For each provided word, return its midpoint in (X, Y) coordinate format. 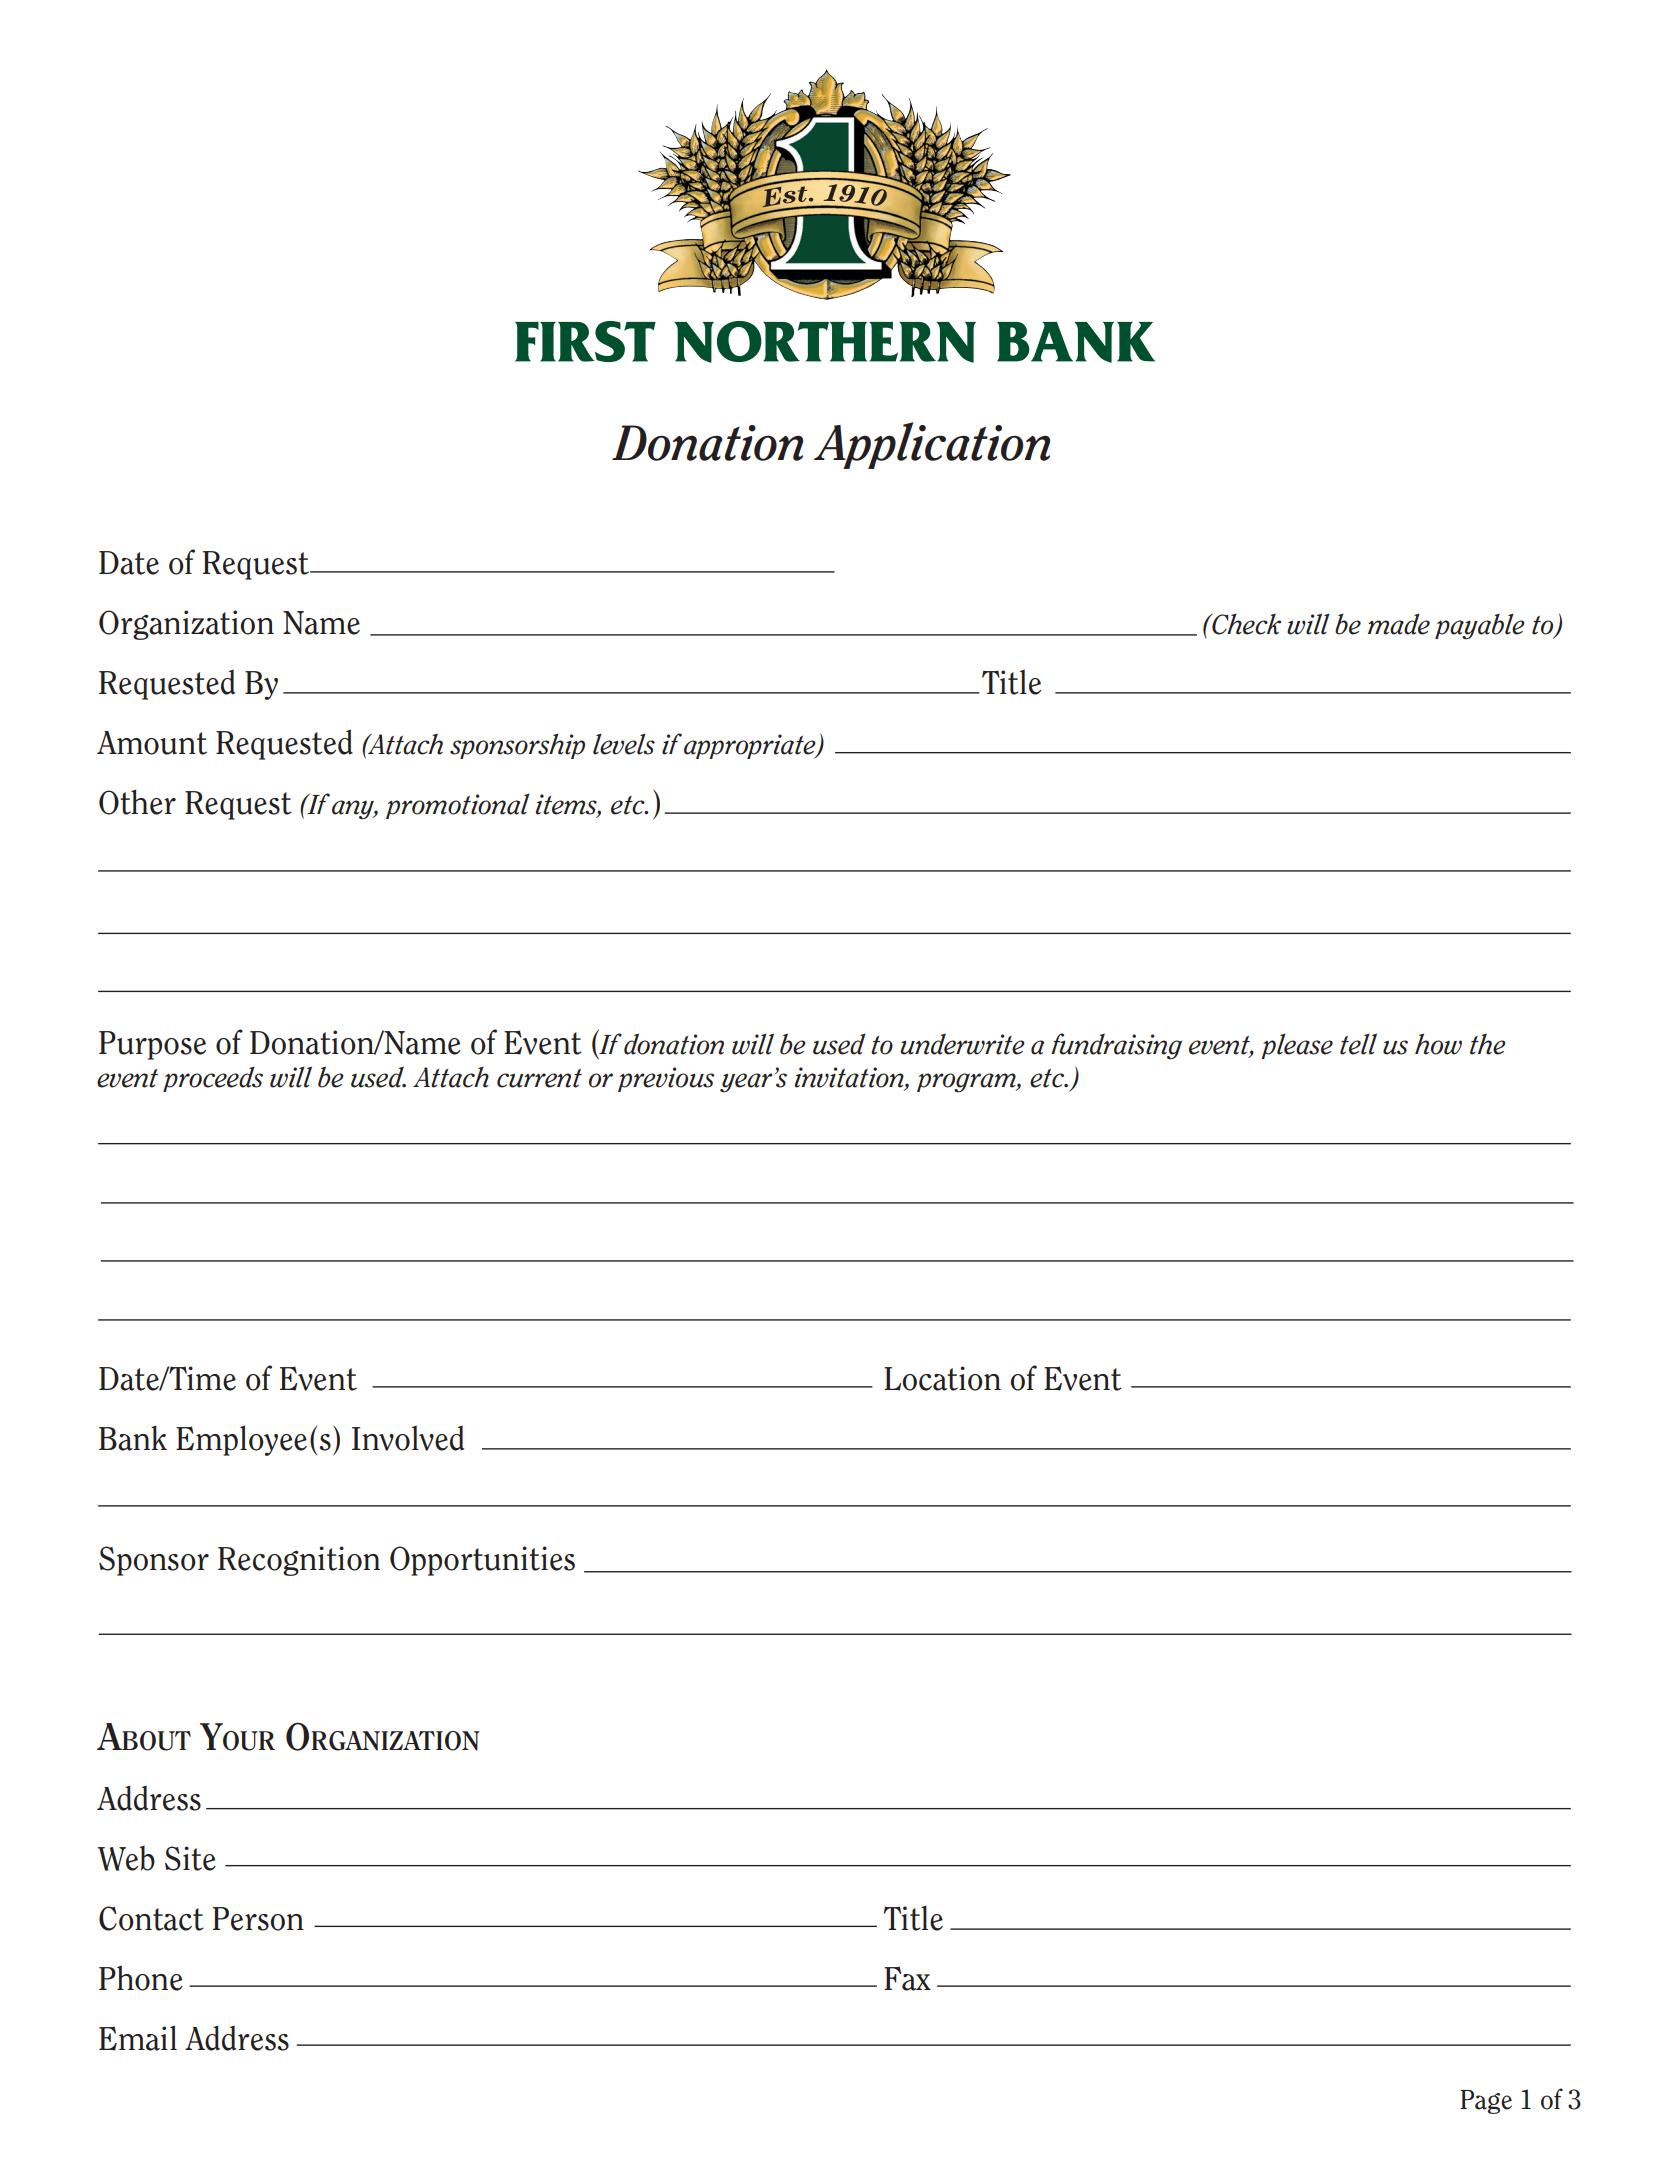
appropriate (751, 746)
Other (137, 802)
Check (1245, 624)
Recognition (299, 1561)
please (1297, 1046)
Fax (907, 1978)
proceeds (213, 1079)
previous (666, 1079)
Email (138, 2038)
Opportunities (482, 1561)
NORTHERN (825, 342)
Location (942, 1378)
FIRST (585, 341)
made (1399, 624)
